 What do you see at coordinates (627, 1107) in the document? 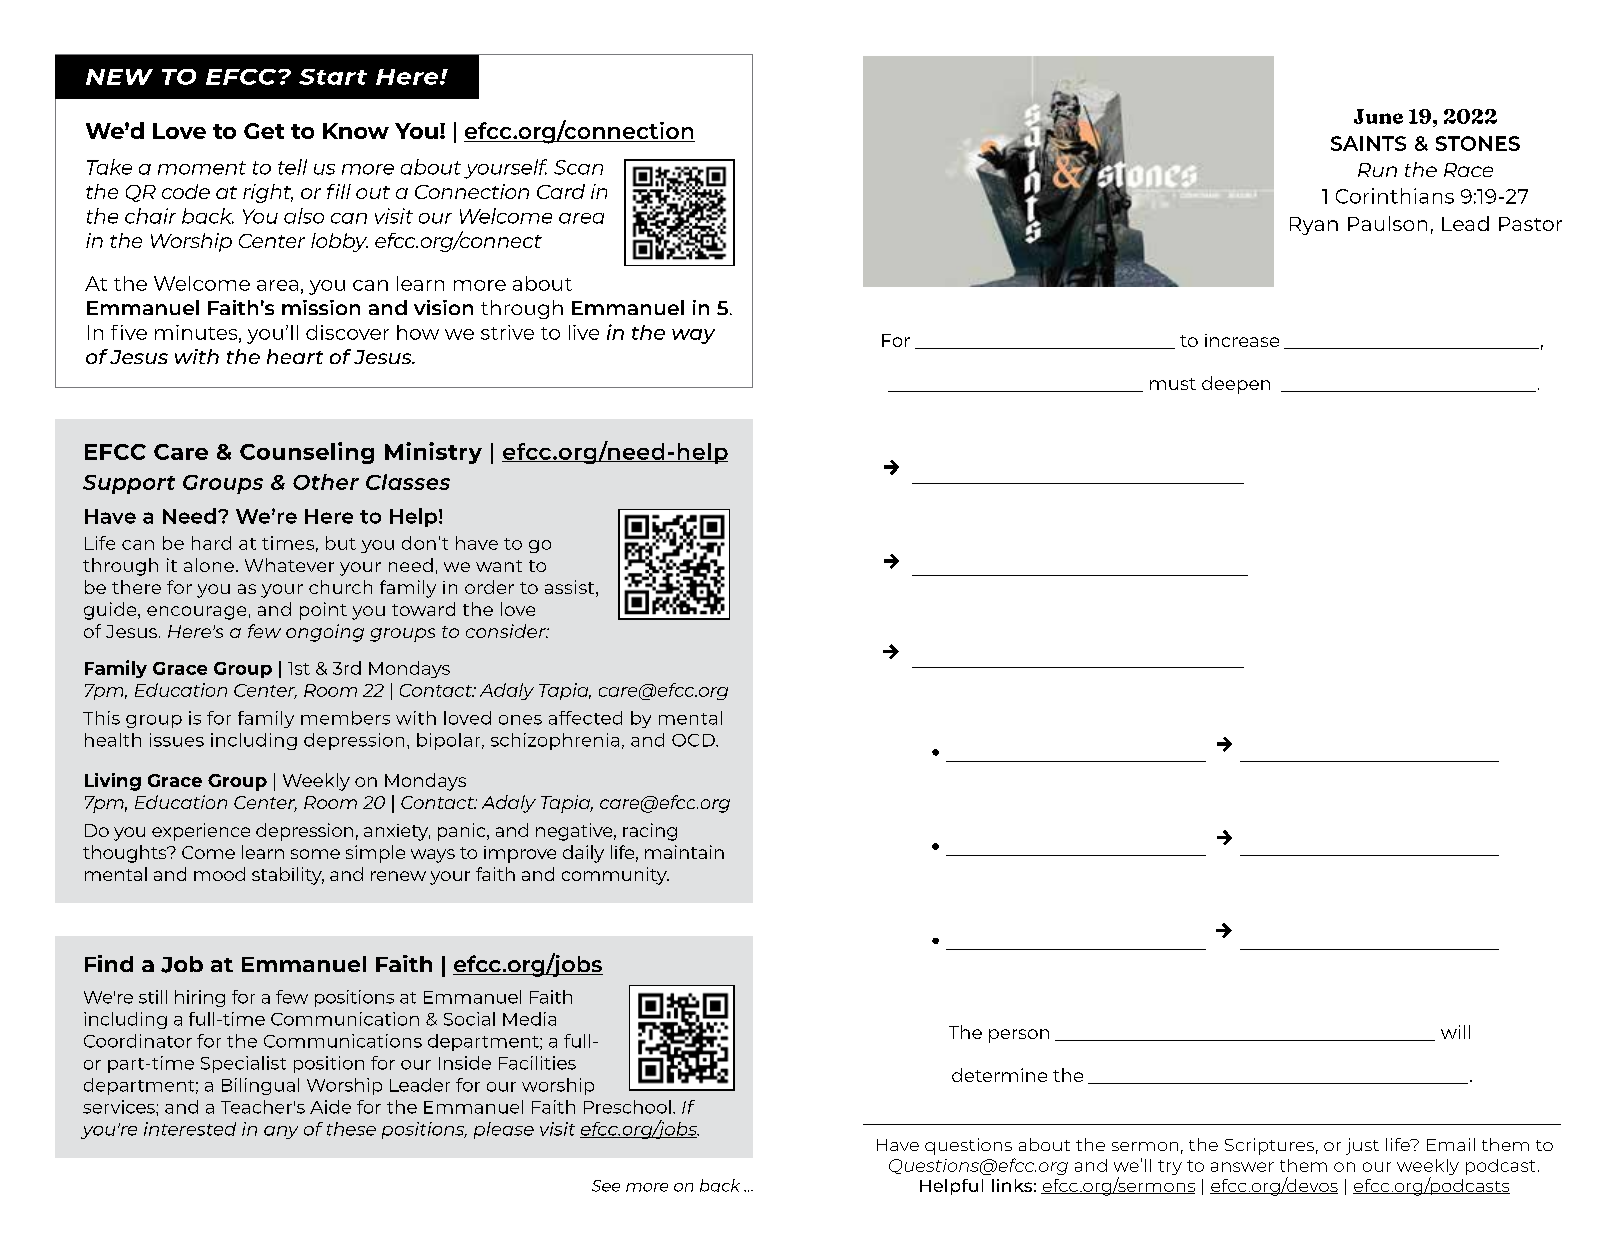
I see `Preschool` at bounding box center [627, 1107].
